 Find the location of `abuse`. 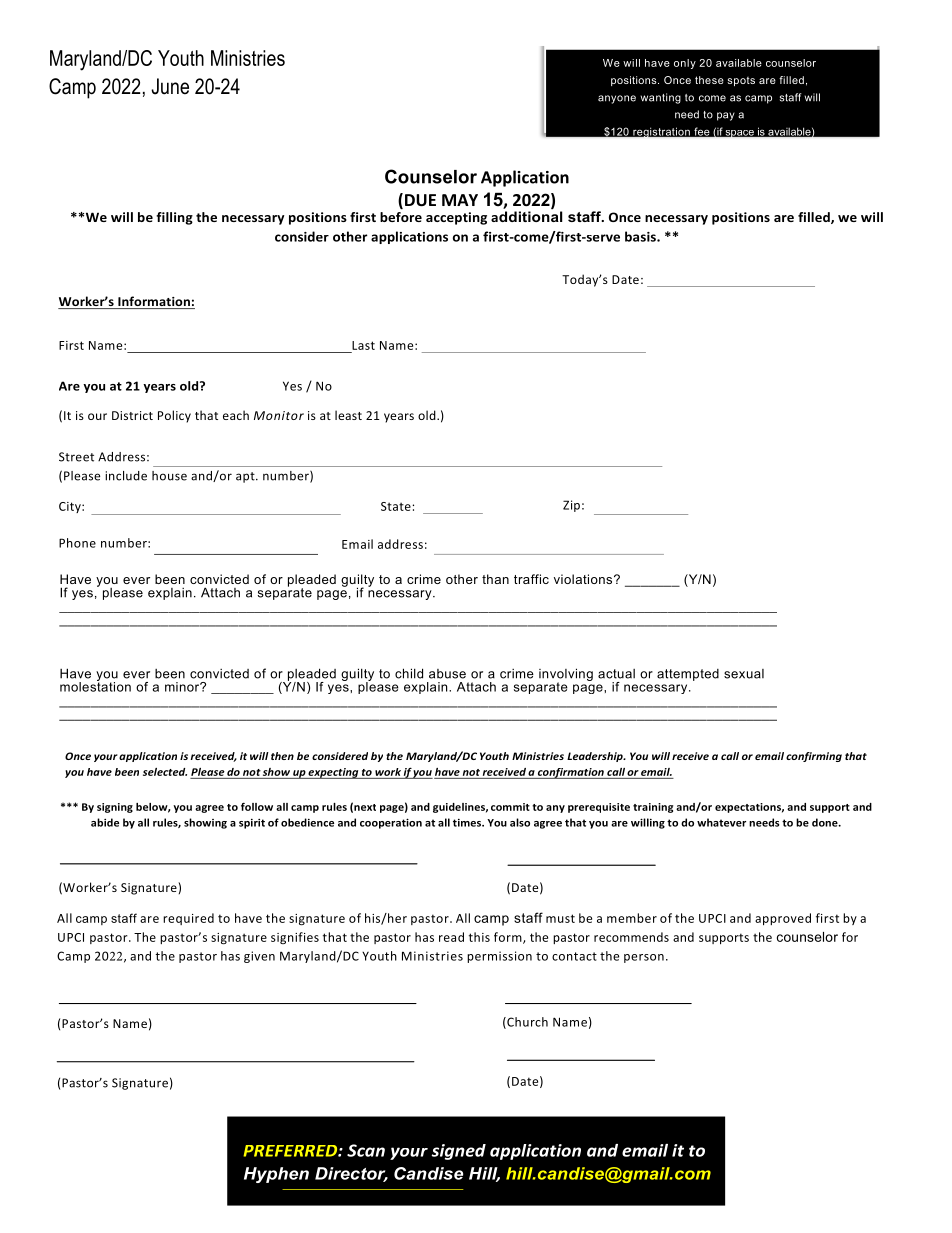

abuse is located at coordinates (447, 674).
